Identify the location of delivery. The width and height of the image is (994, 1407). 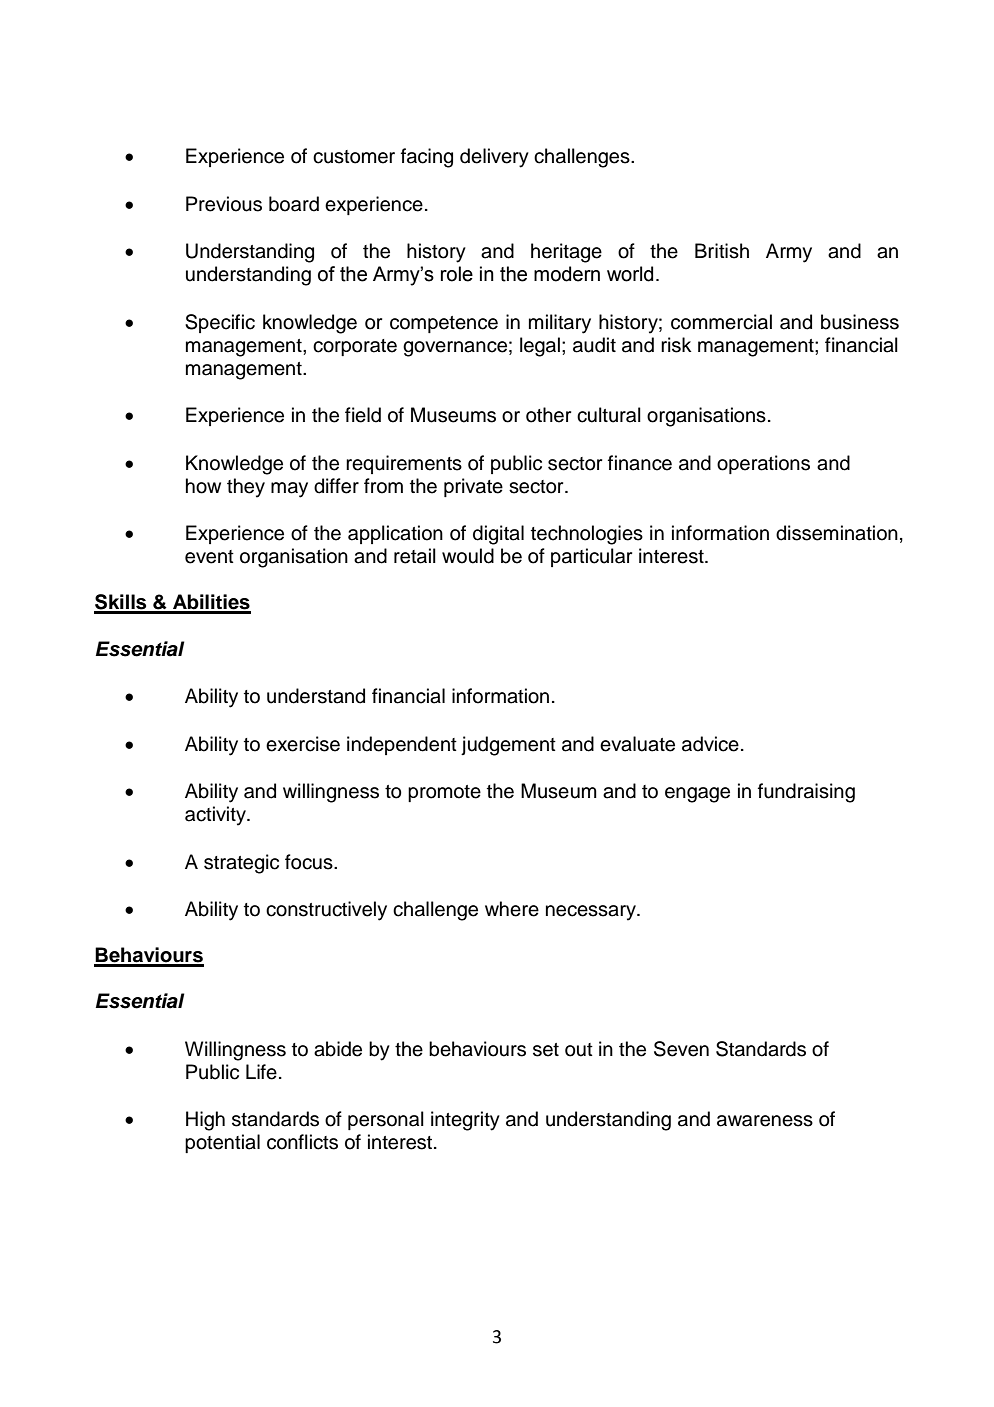
(494, 158).
